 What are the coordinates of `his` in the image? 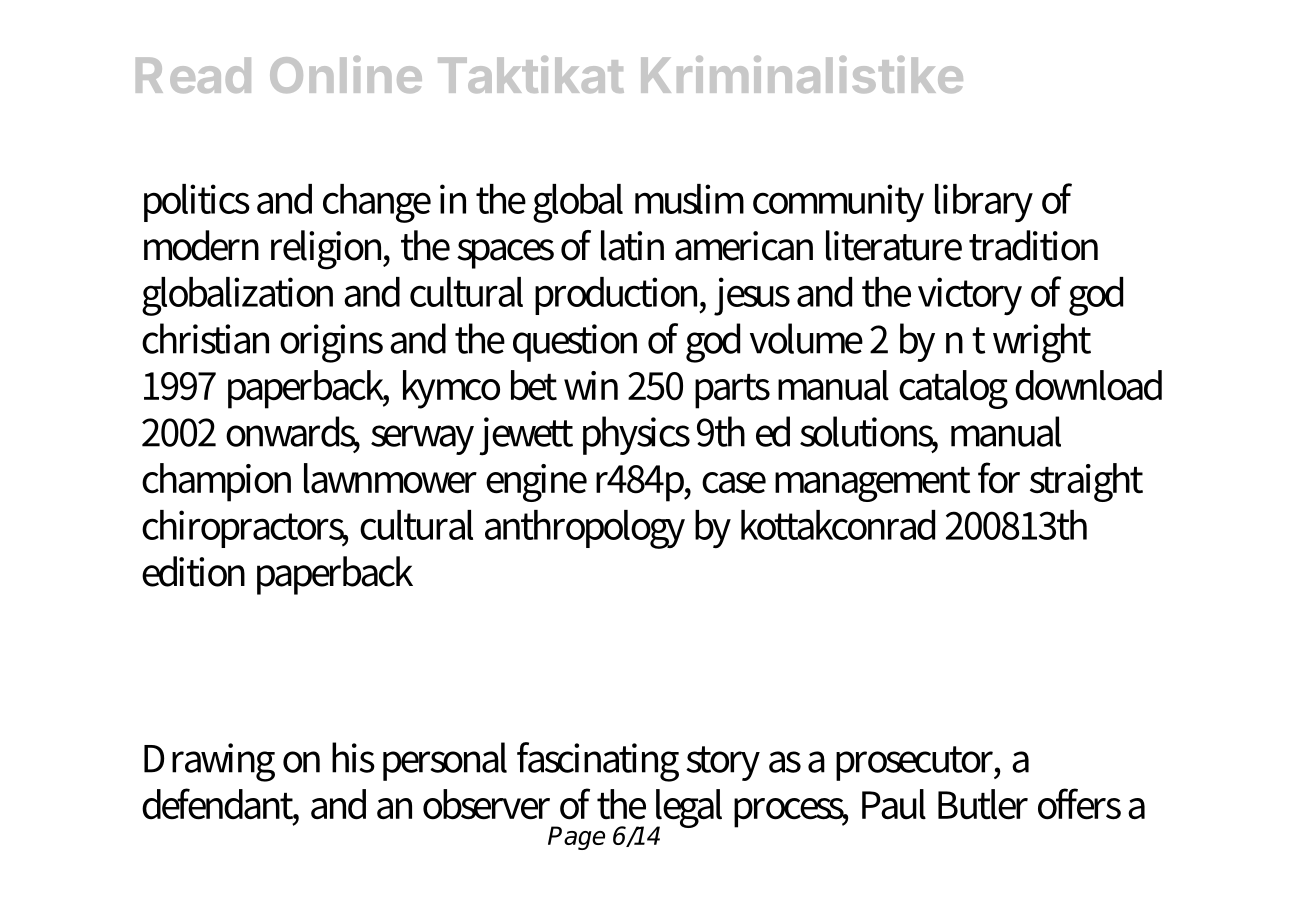 It's located at (353, 757).
